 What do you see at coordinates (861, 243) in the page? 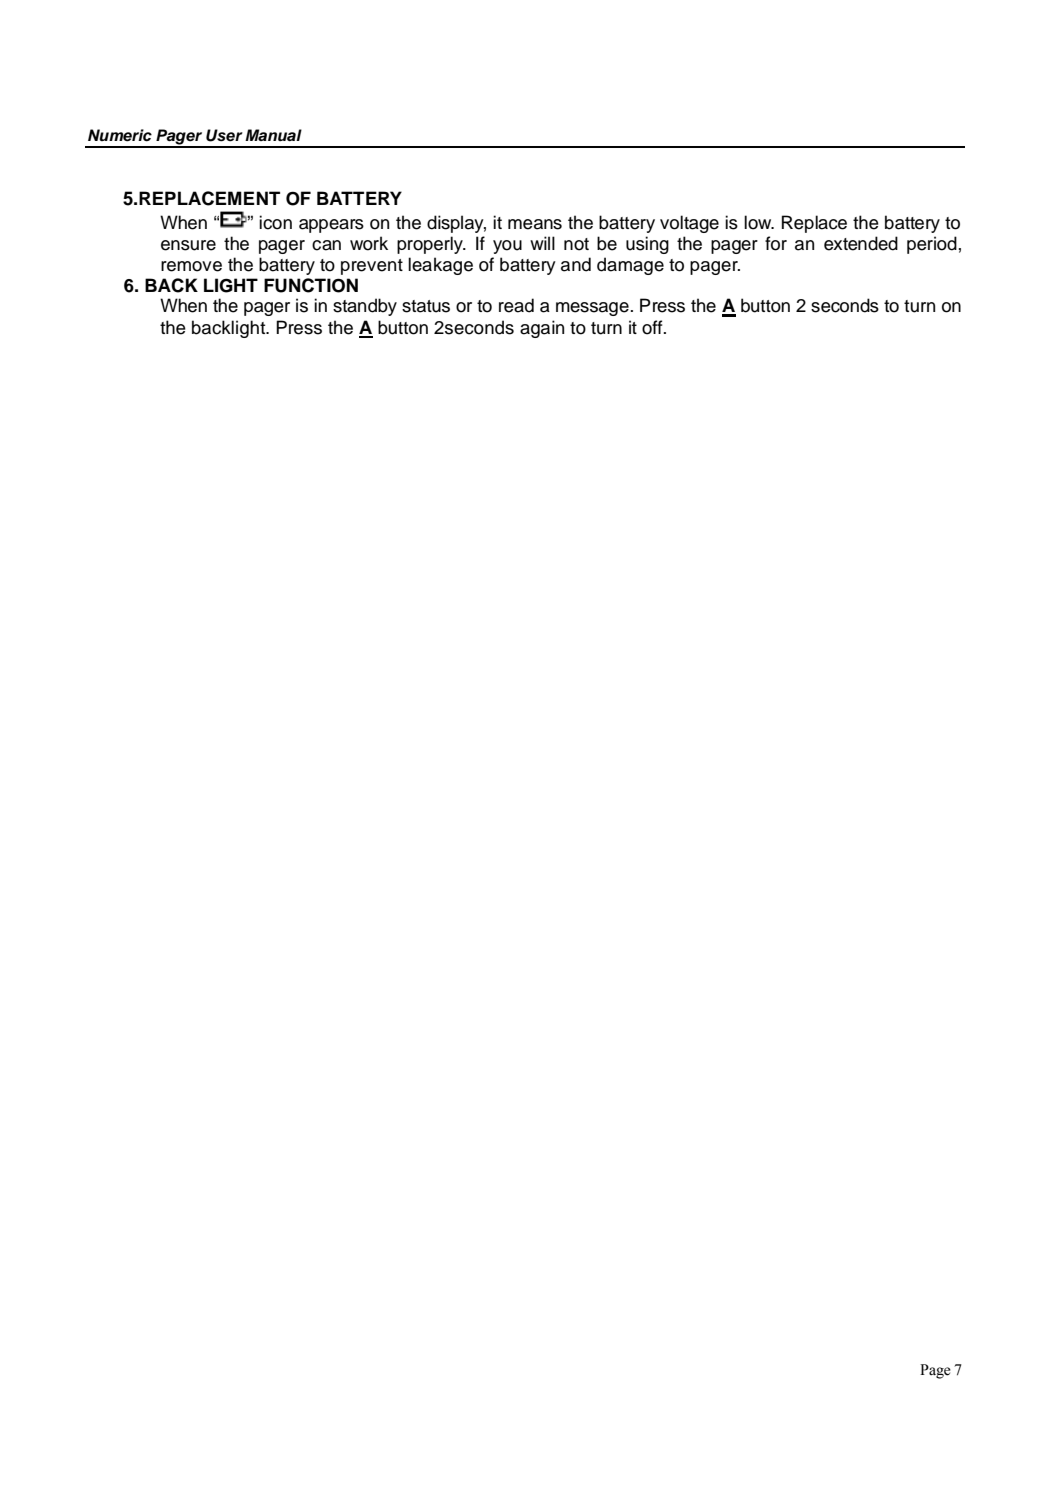
I see `extended` at bounding box center [861, 243].
